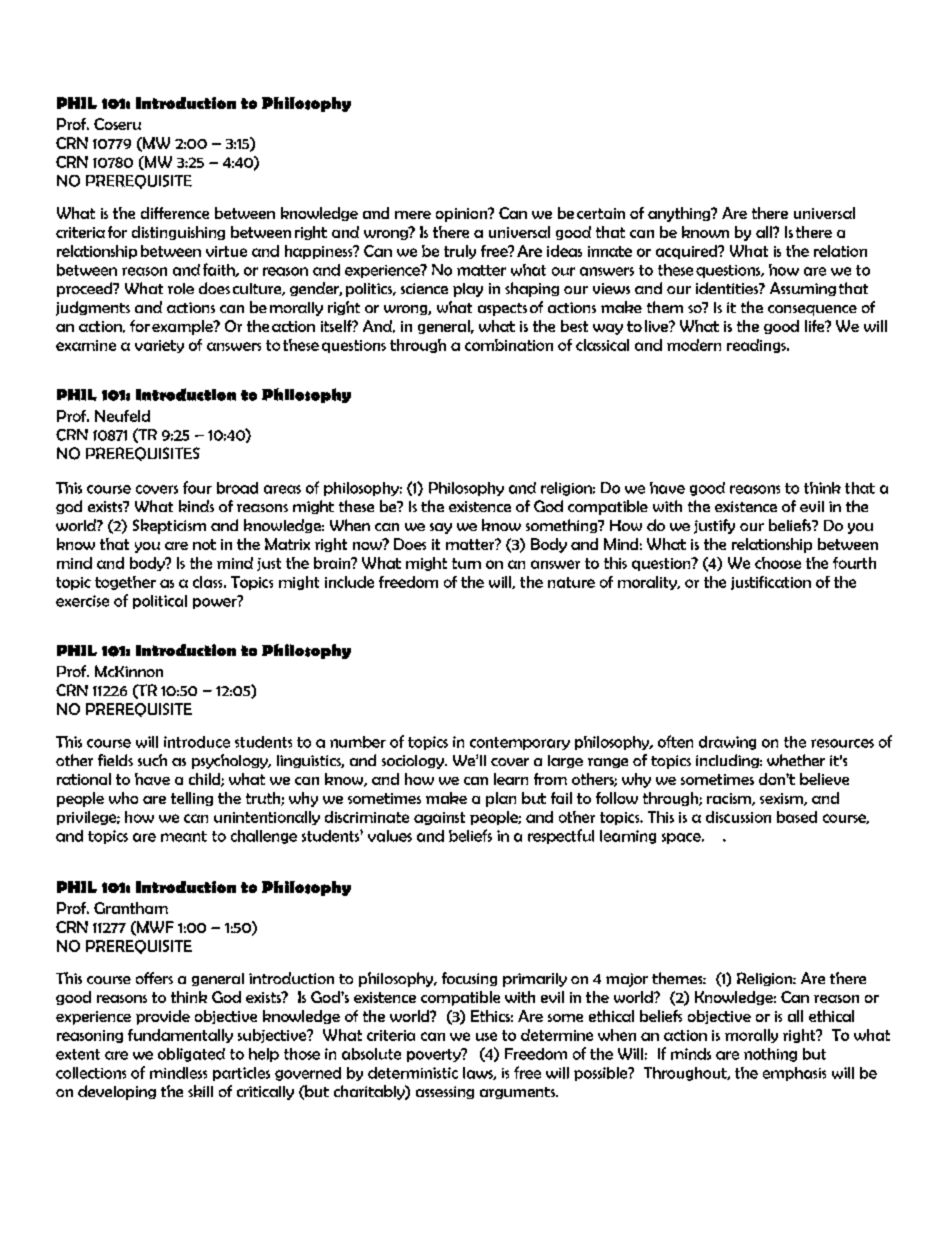 The width and height of the image is (952, 1233). What do you see at coordinates (160, 602) in the image?
I see `political` at bounding box center [160, 602].
